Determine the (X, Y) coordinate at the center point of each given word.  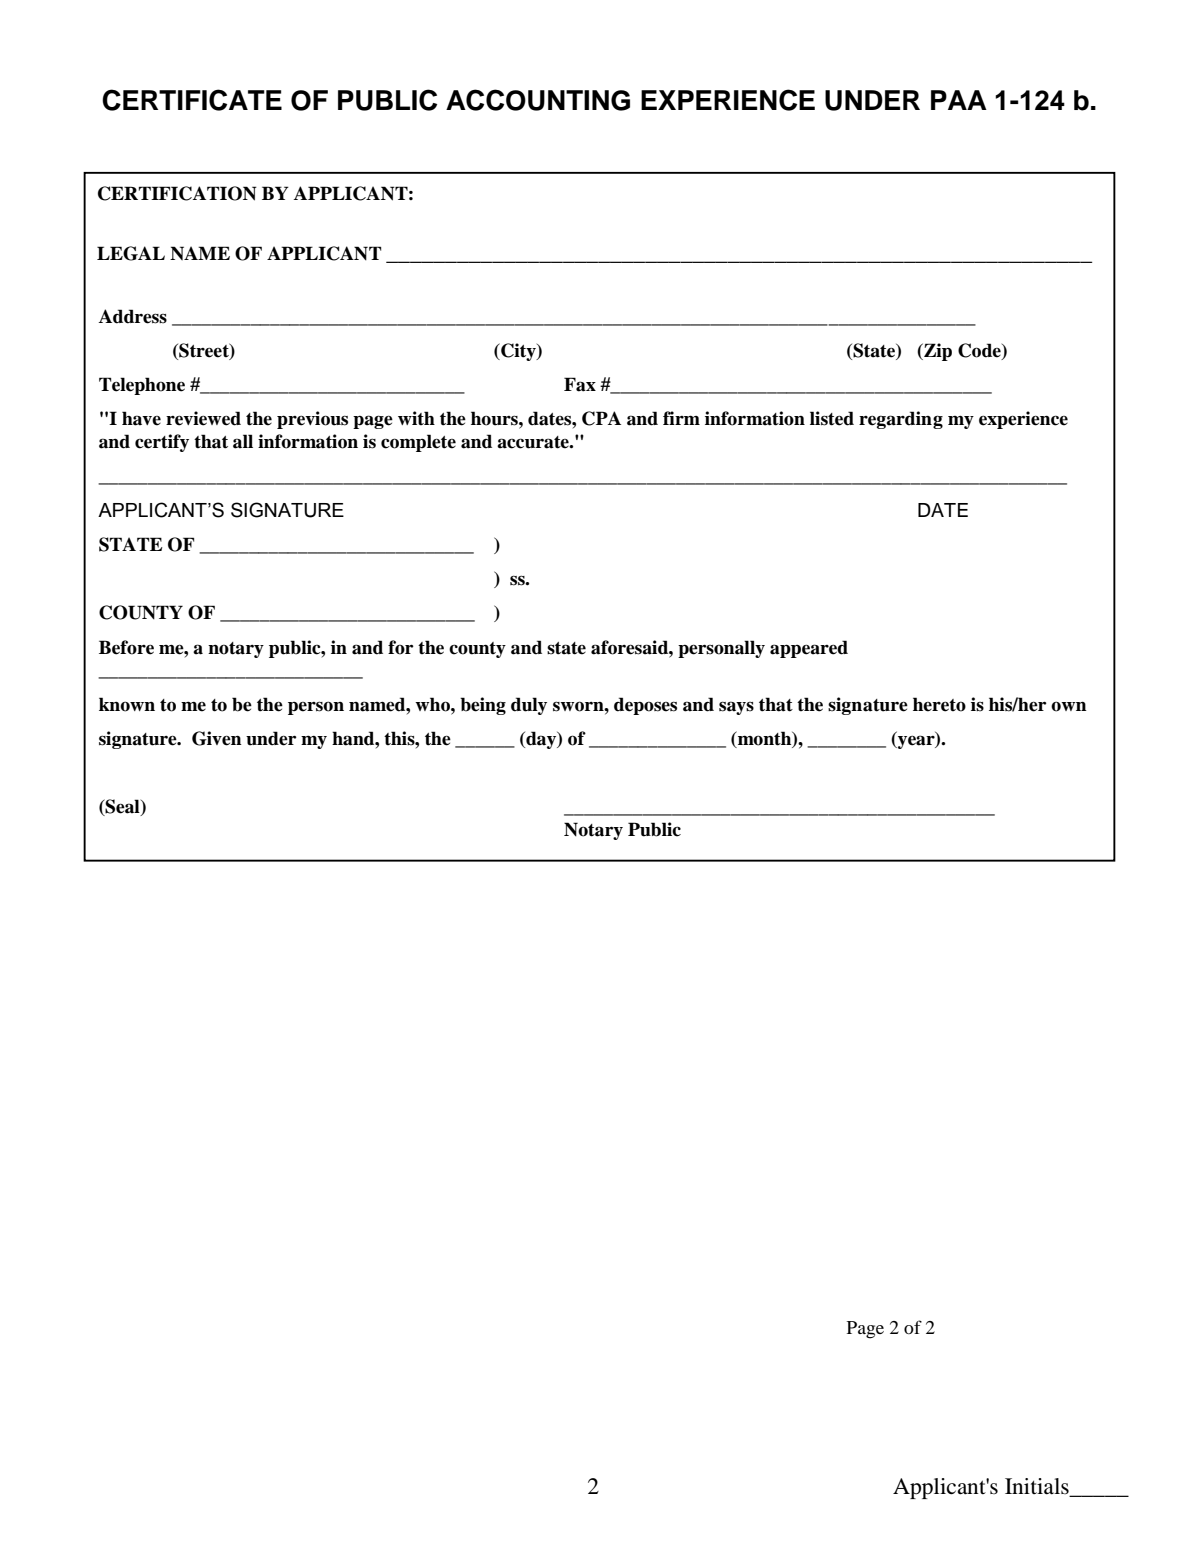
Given (217, 738)
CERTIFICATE (192, 100)
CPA (601, 418)
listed (832, 418)
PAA (959, 100)
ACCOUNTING (538, 100)
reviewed (203, 418)
